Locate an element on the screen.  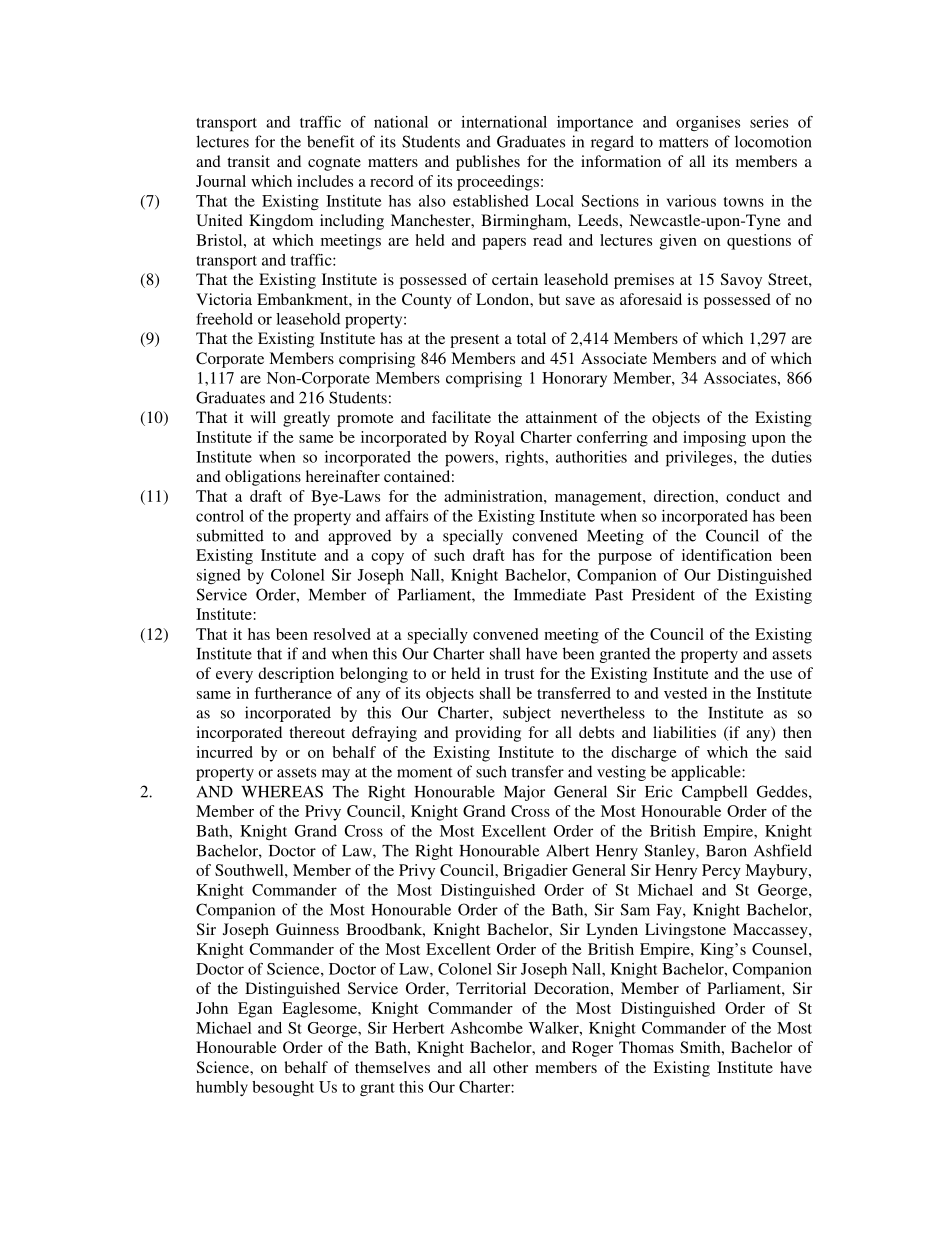
Immediate is located at coordinates (550, 594).
